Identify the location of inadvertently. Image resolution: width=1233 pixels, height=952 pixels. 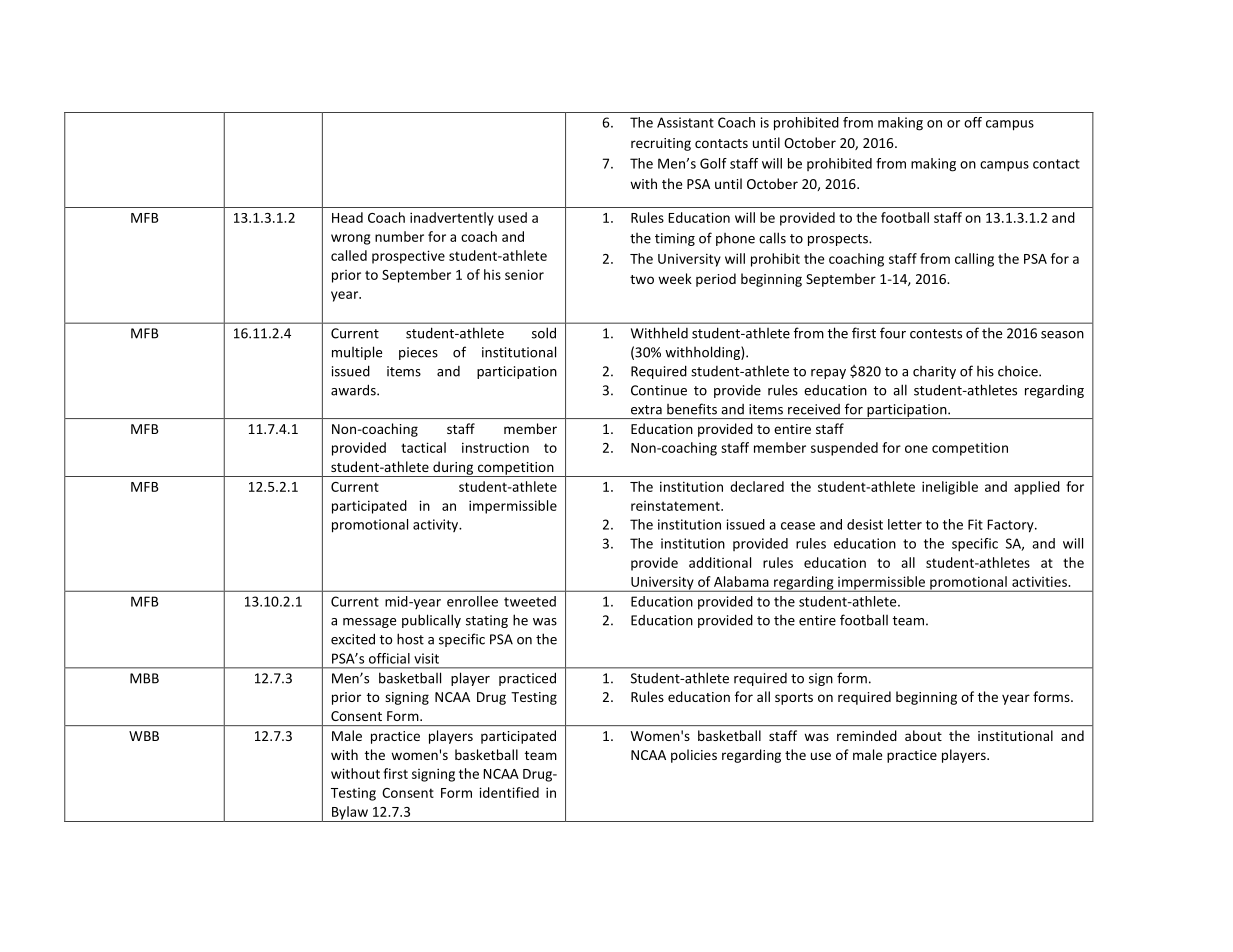
(452, 219).
